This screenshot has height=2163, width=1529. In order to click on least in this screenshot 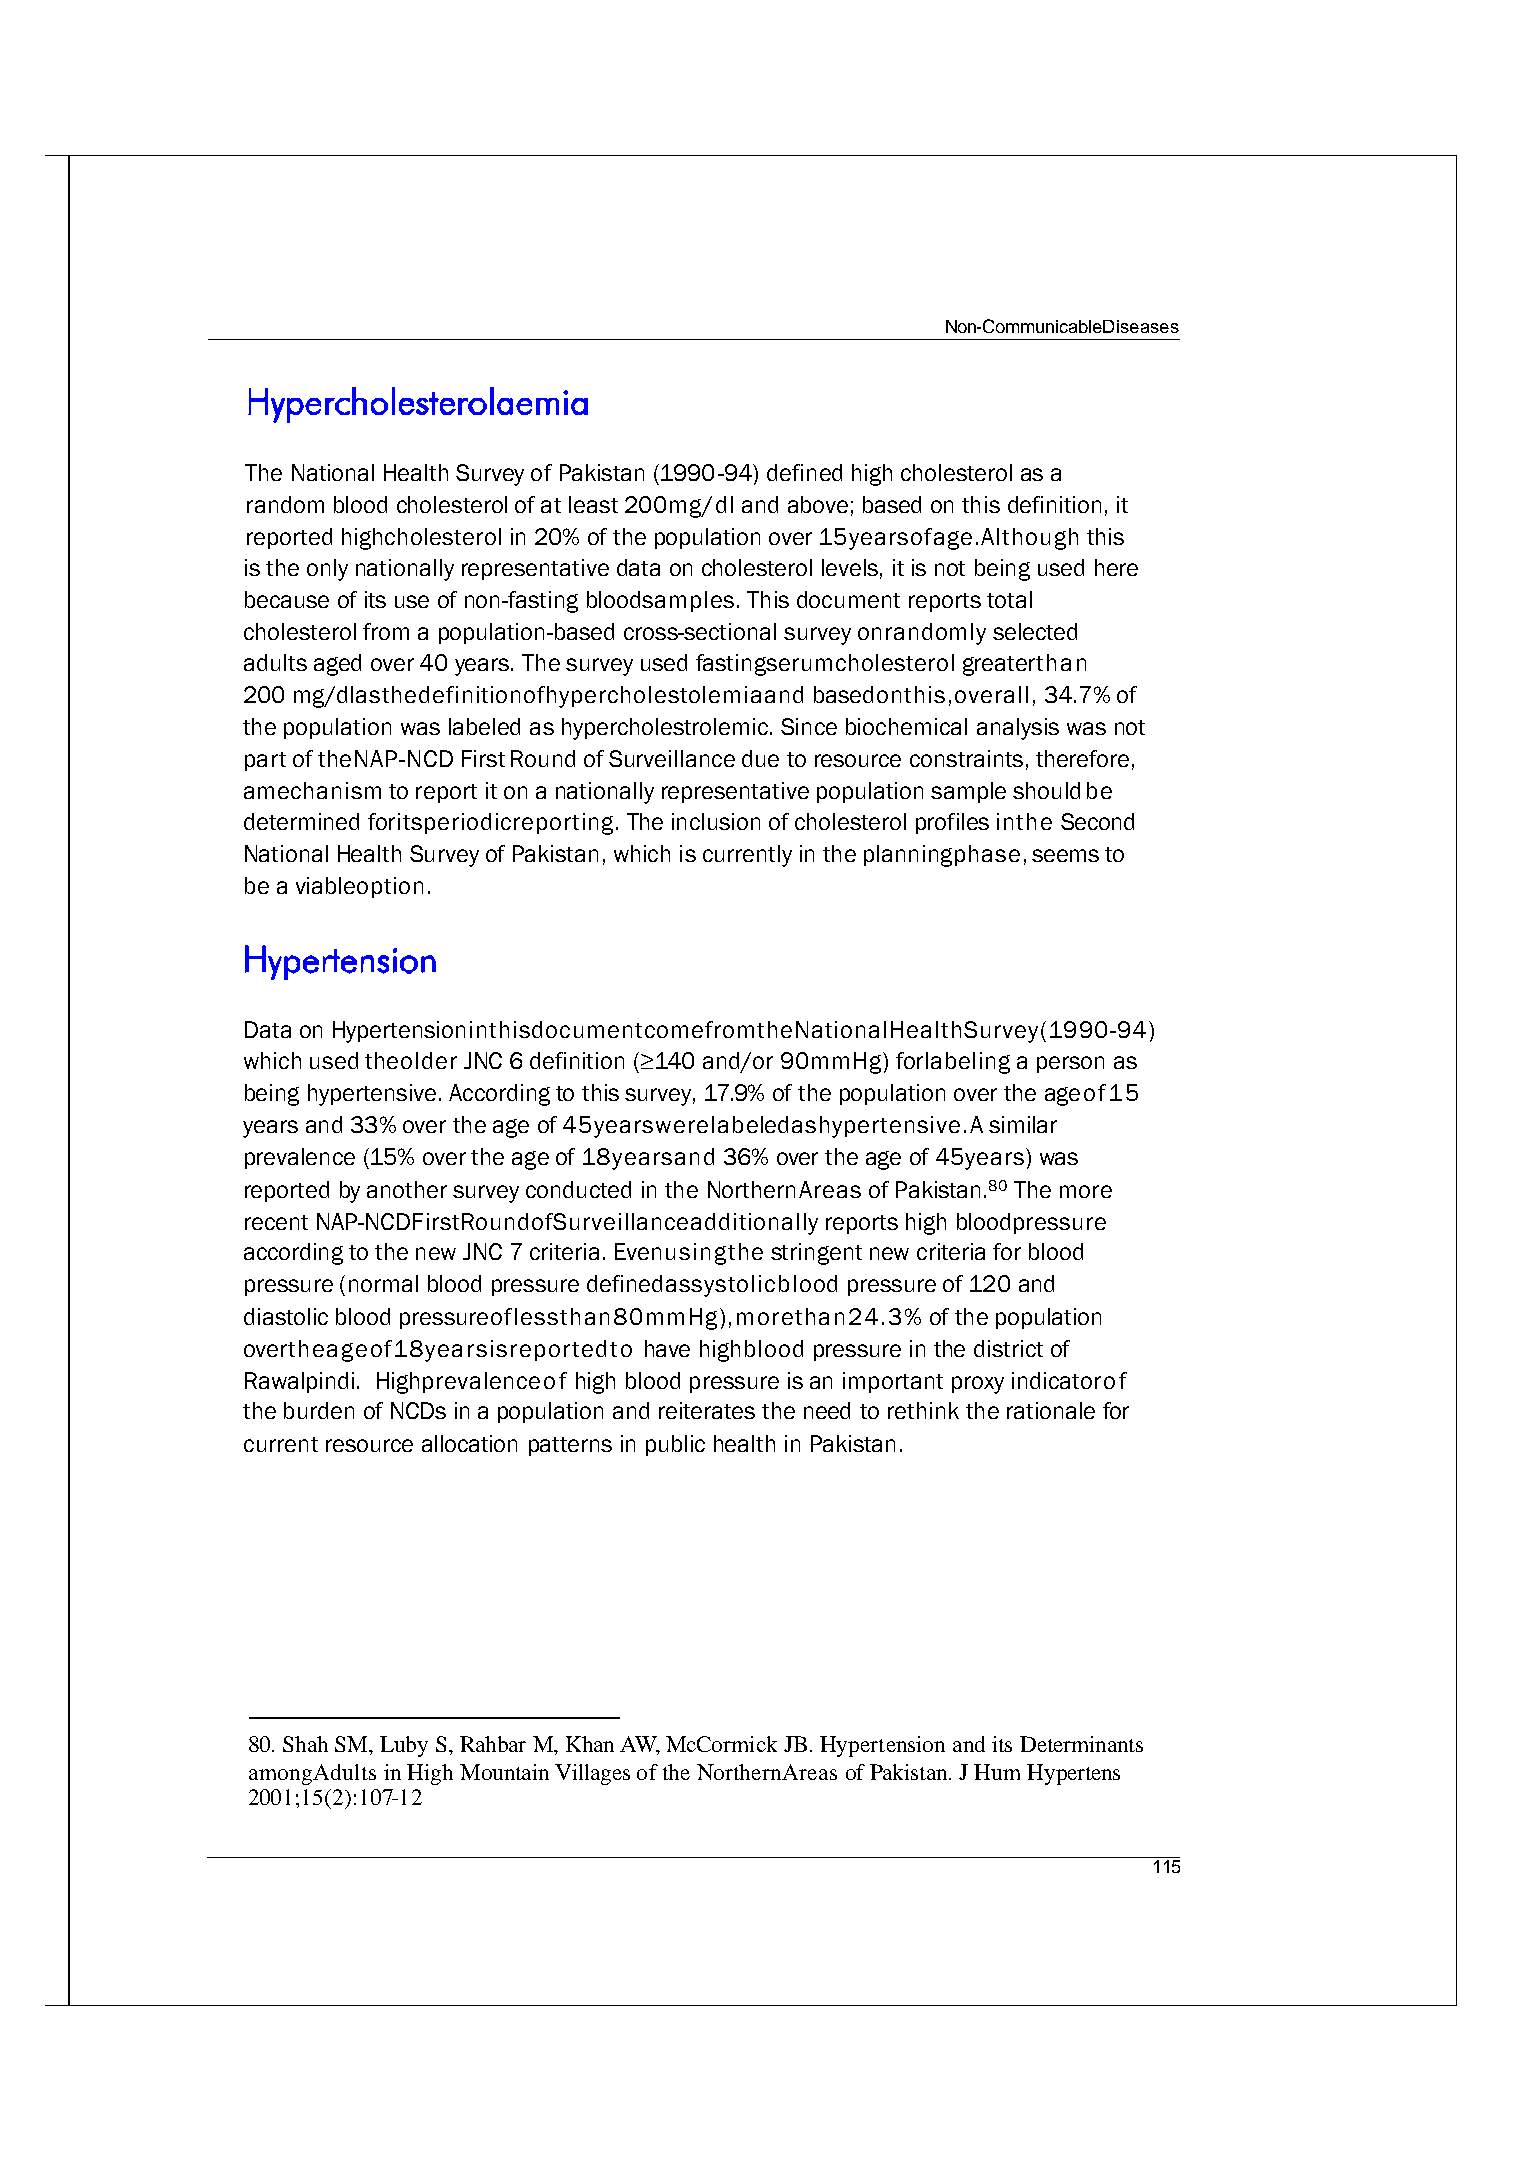, I will do `click(593, 504)`.
